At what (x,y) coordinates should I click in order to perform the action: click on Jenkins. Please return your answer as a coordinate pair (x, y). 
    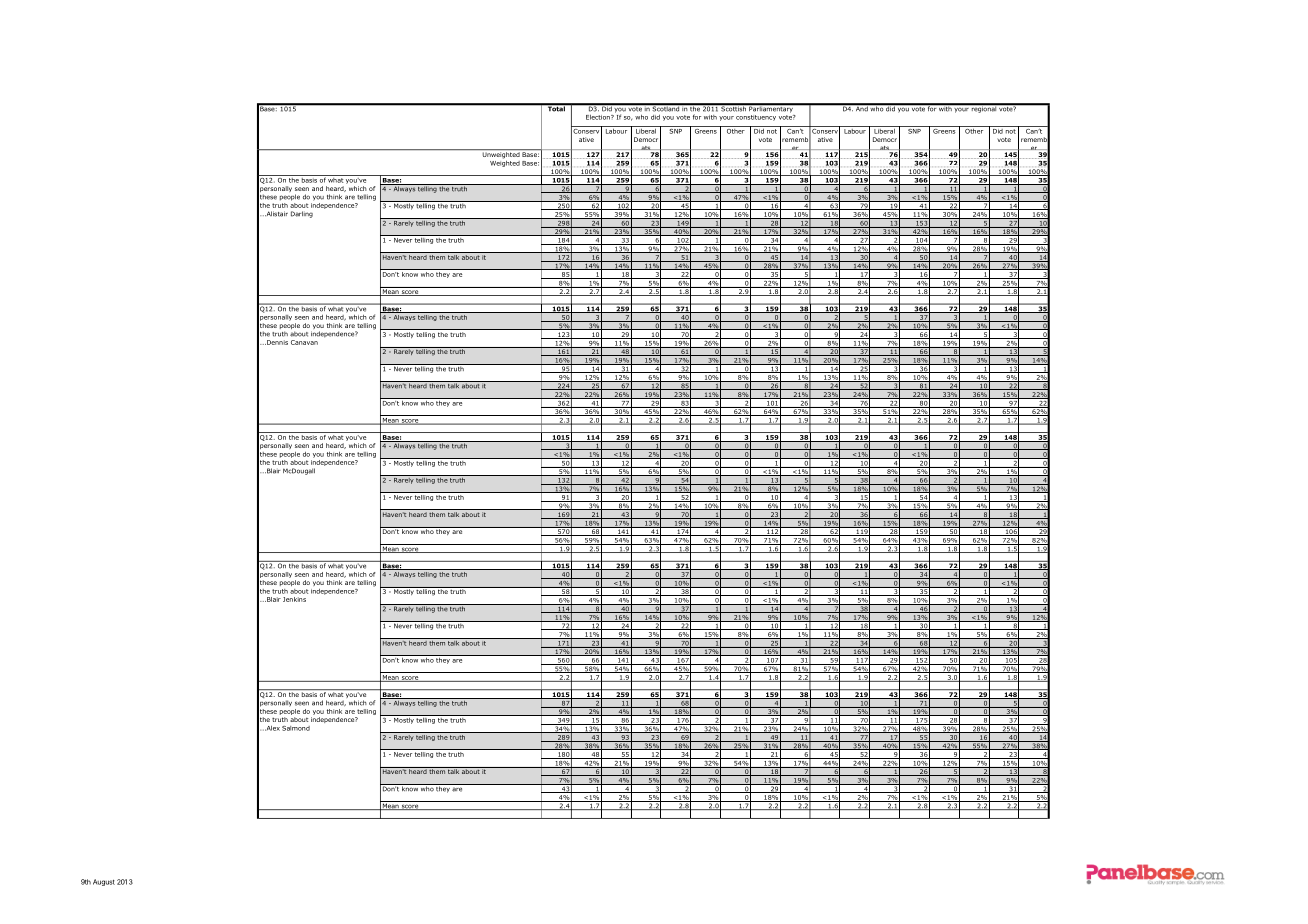
    Looking at the image, I should click on (294, 599).
